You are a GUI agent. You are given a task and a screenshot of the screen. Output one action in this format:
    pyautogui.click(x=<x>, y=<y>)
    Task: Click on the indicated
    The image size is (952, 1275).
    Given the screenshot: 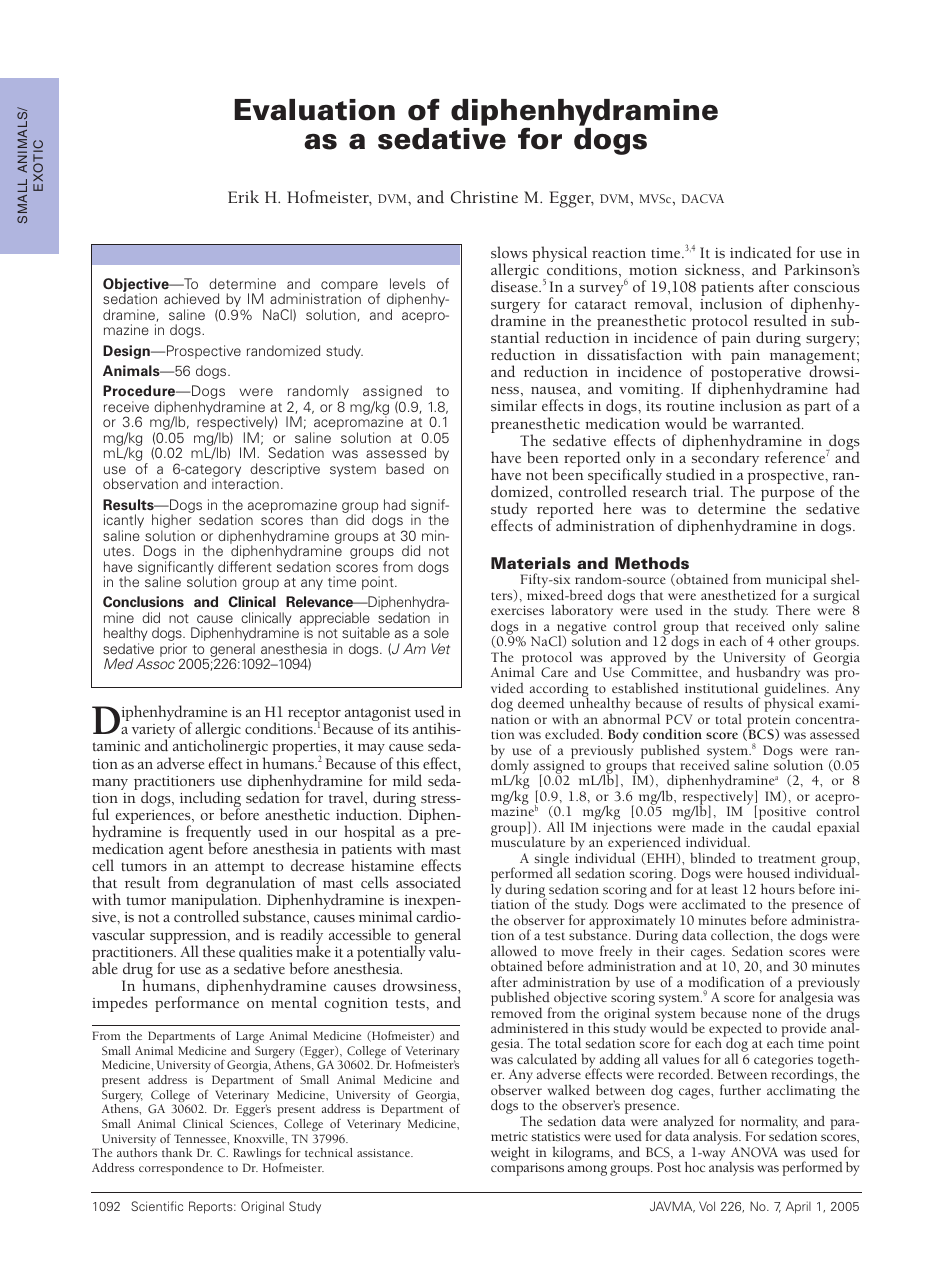 What is the action you would take?
    pyautogui.click(x=761, y=252)
